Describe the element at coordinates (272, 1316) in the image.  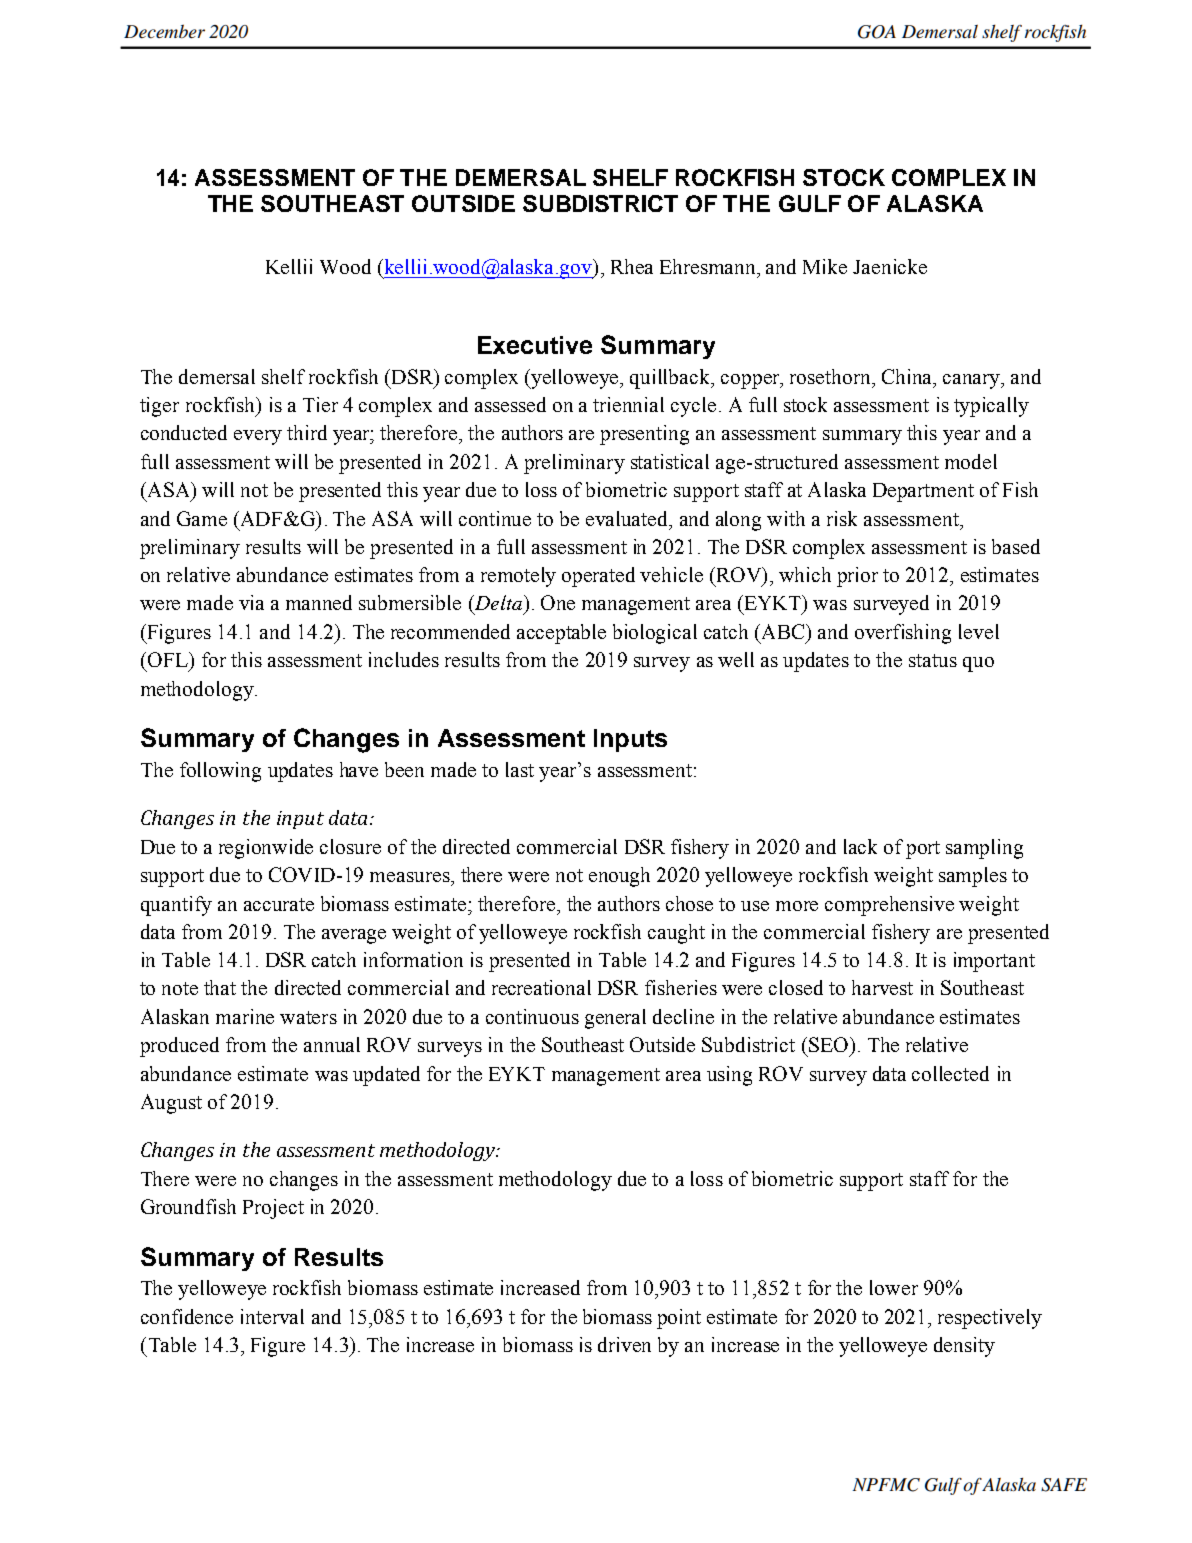
I see `interval` at that location.
